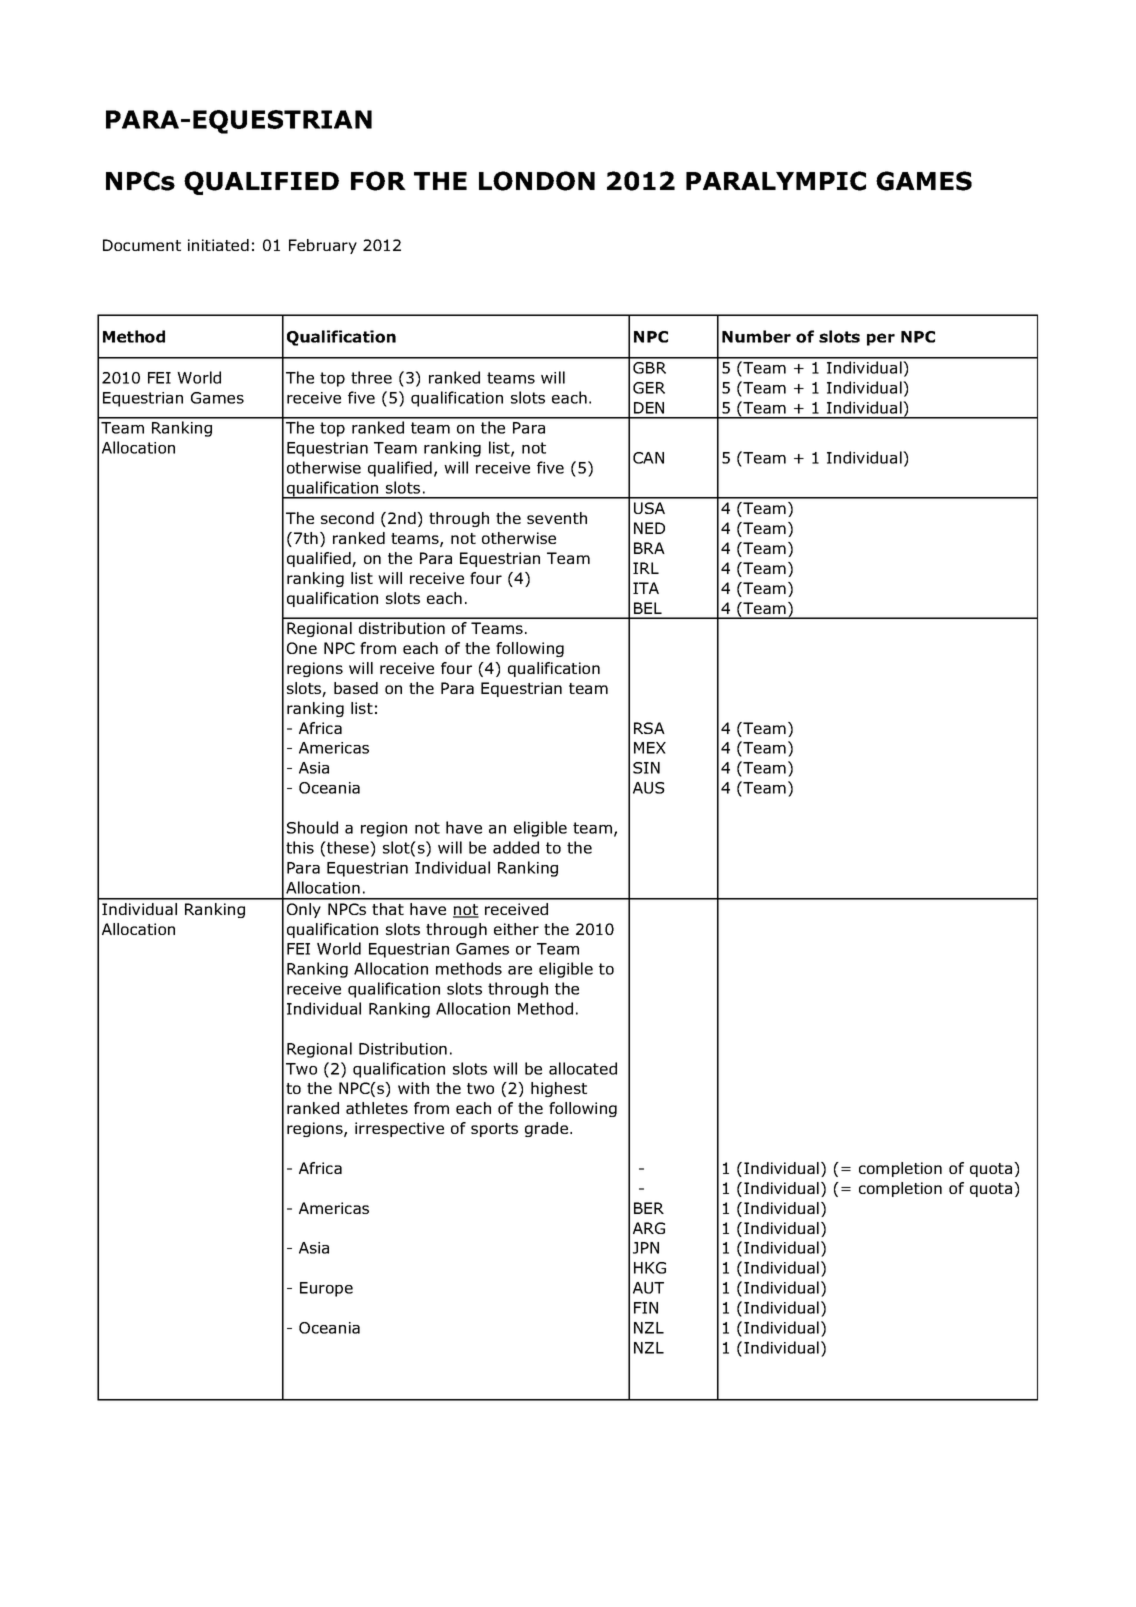  Describe the element at coordinates (218, 245) in the screenshot. I see `initiated` at that location.
